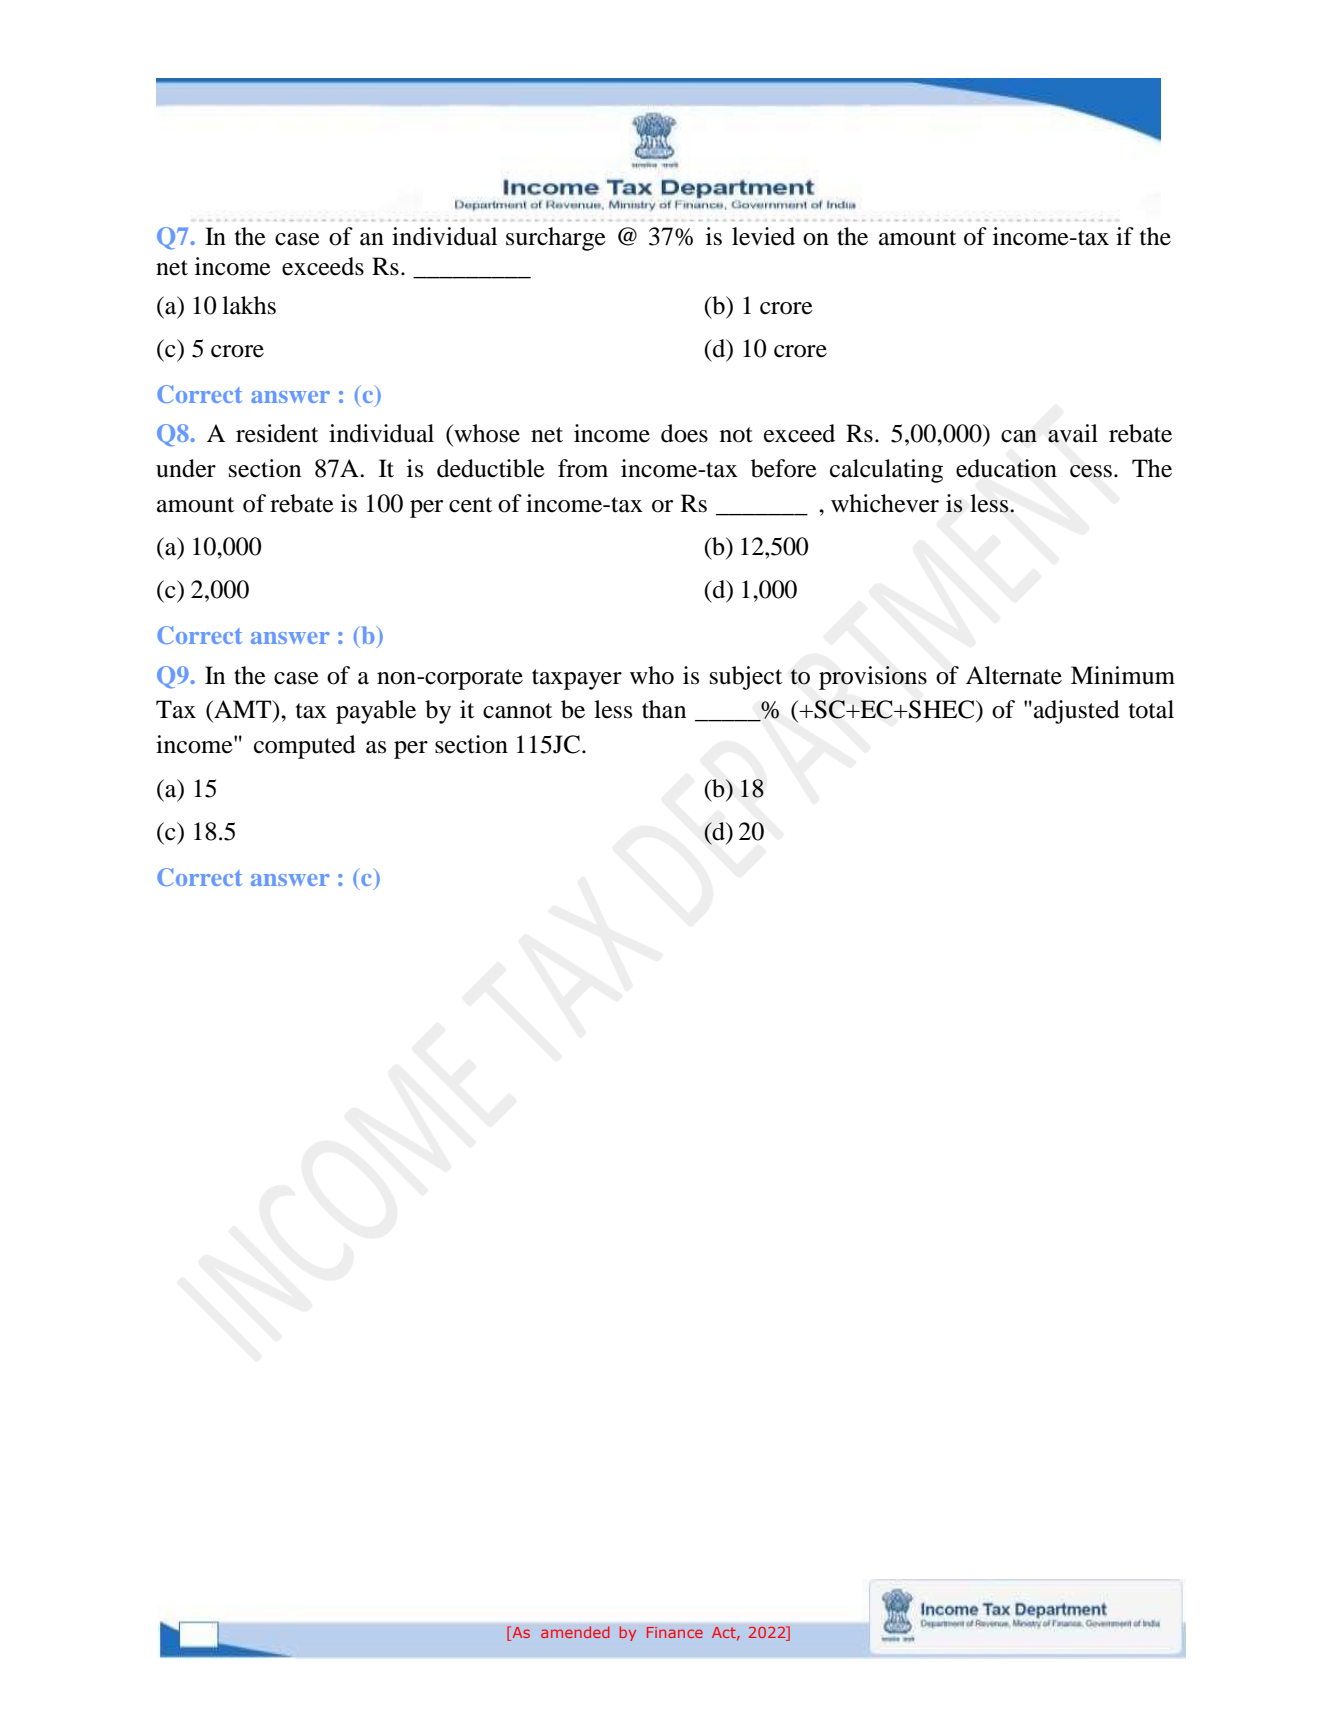 This image has height=1719, width=1328. I want to click on lakhs, so click(249, 305).
